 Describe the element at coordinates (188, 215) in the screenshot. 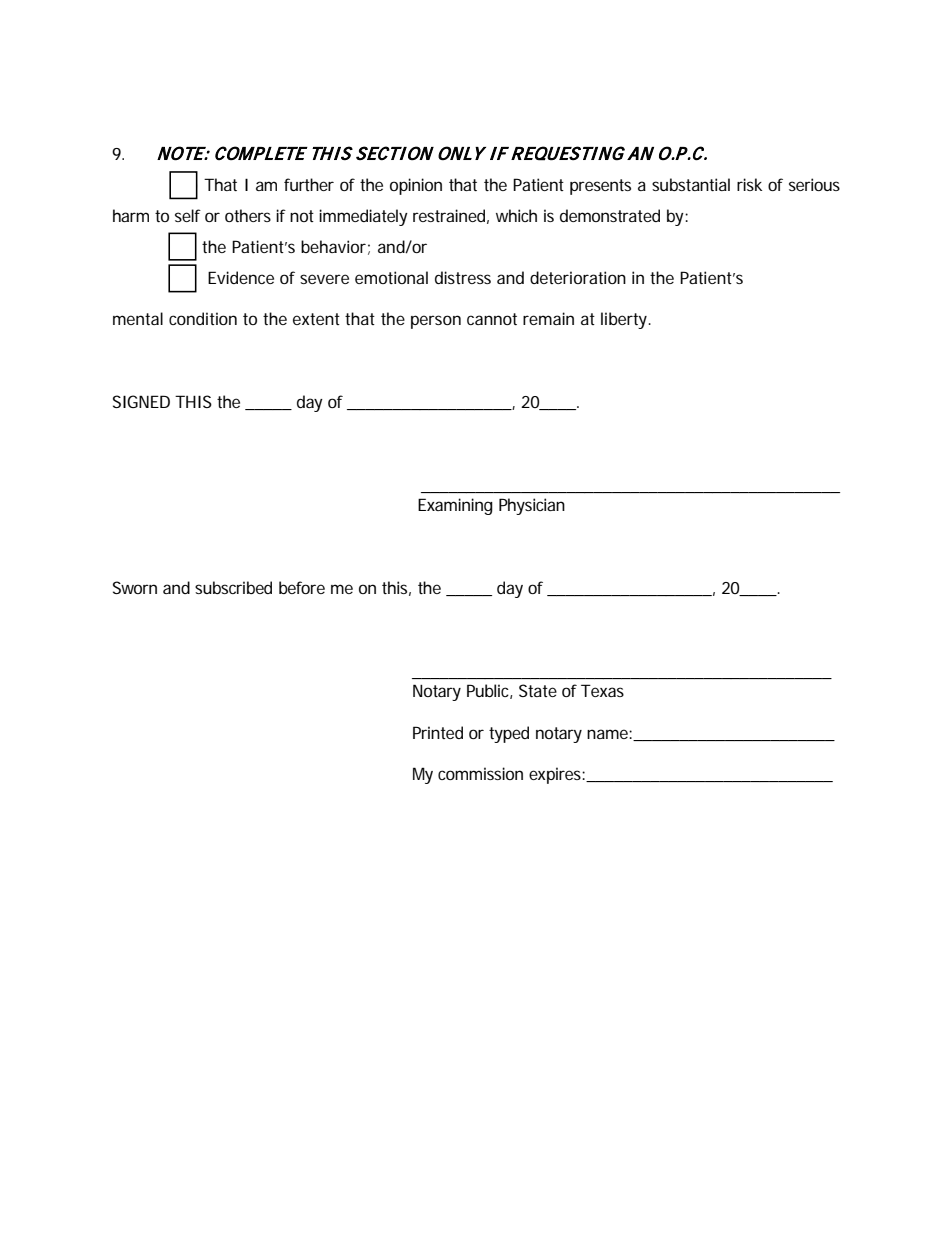

I see `self` at that location.
